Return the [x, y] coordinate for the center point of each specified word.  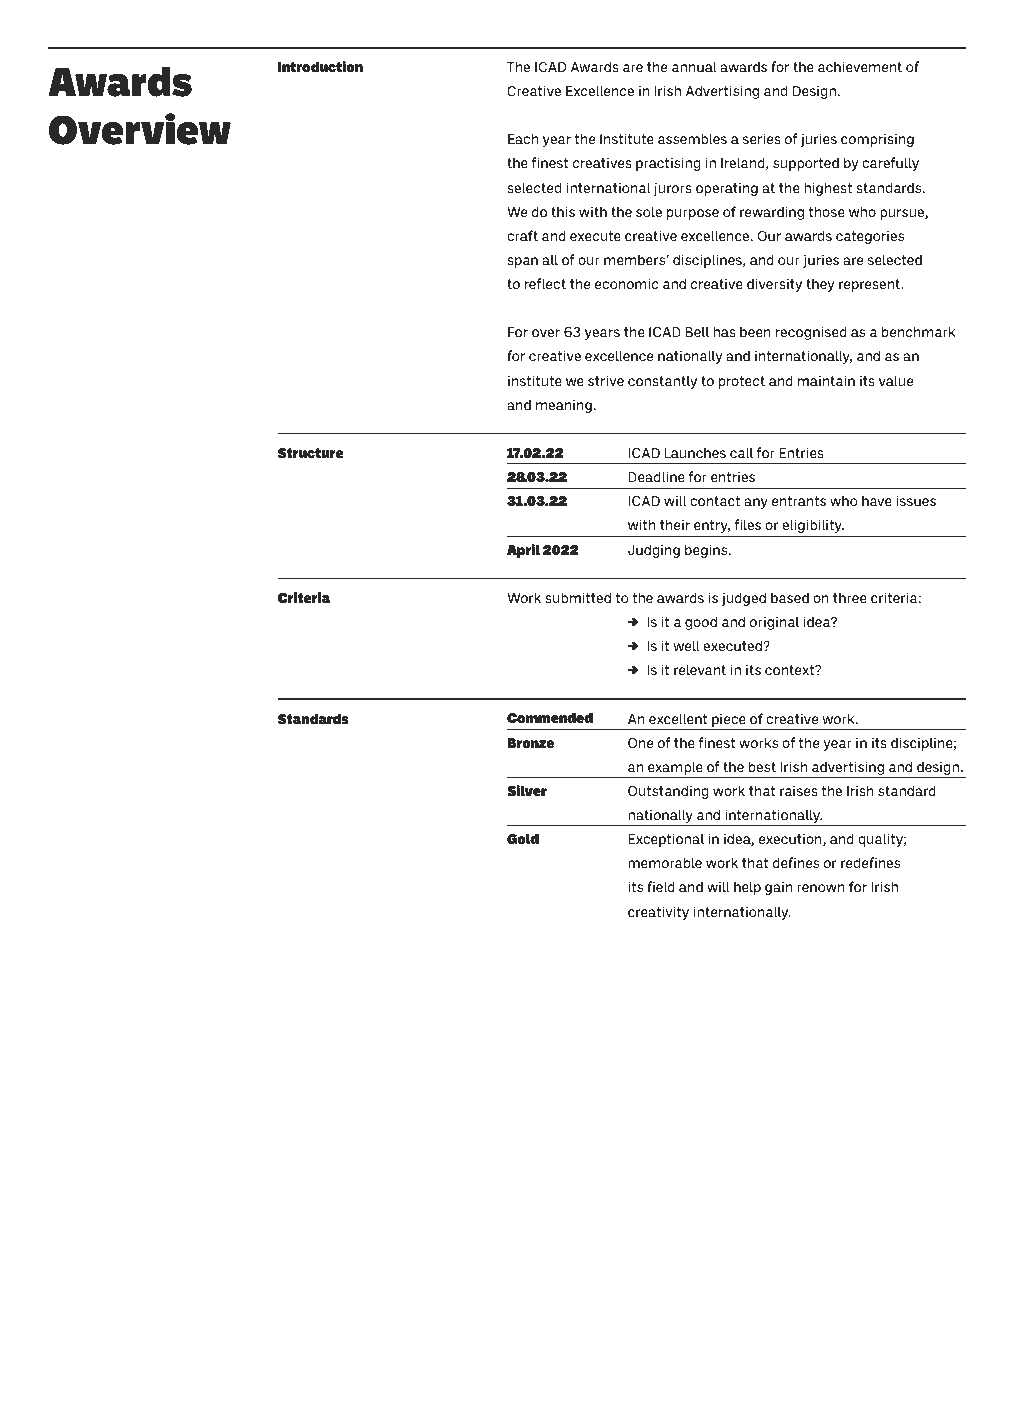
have [877, 500]
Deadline [656, 476]
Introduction [320, 66]
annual [694, 66]
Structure [311, 453]
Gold [523, 838]
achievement [860, 66]
